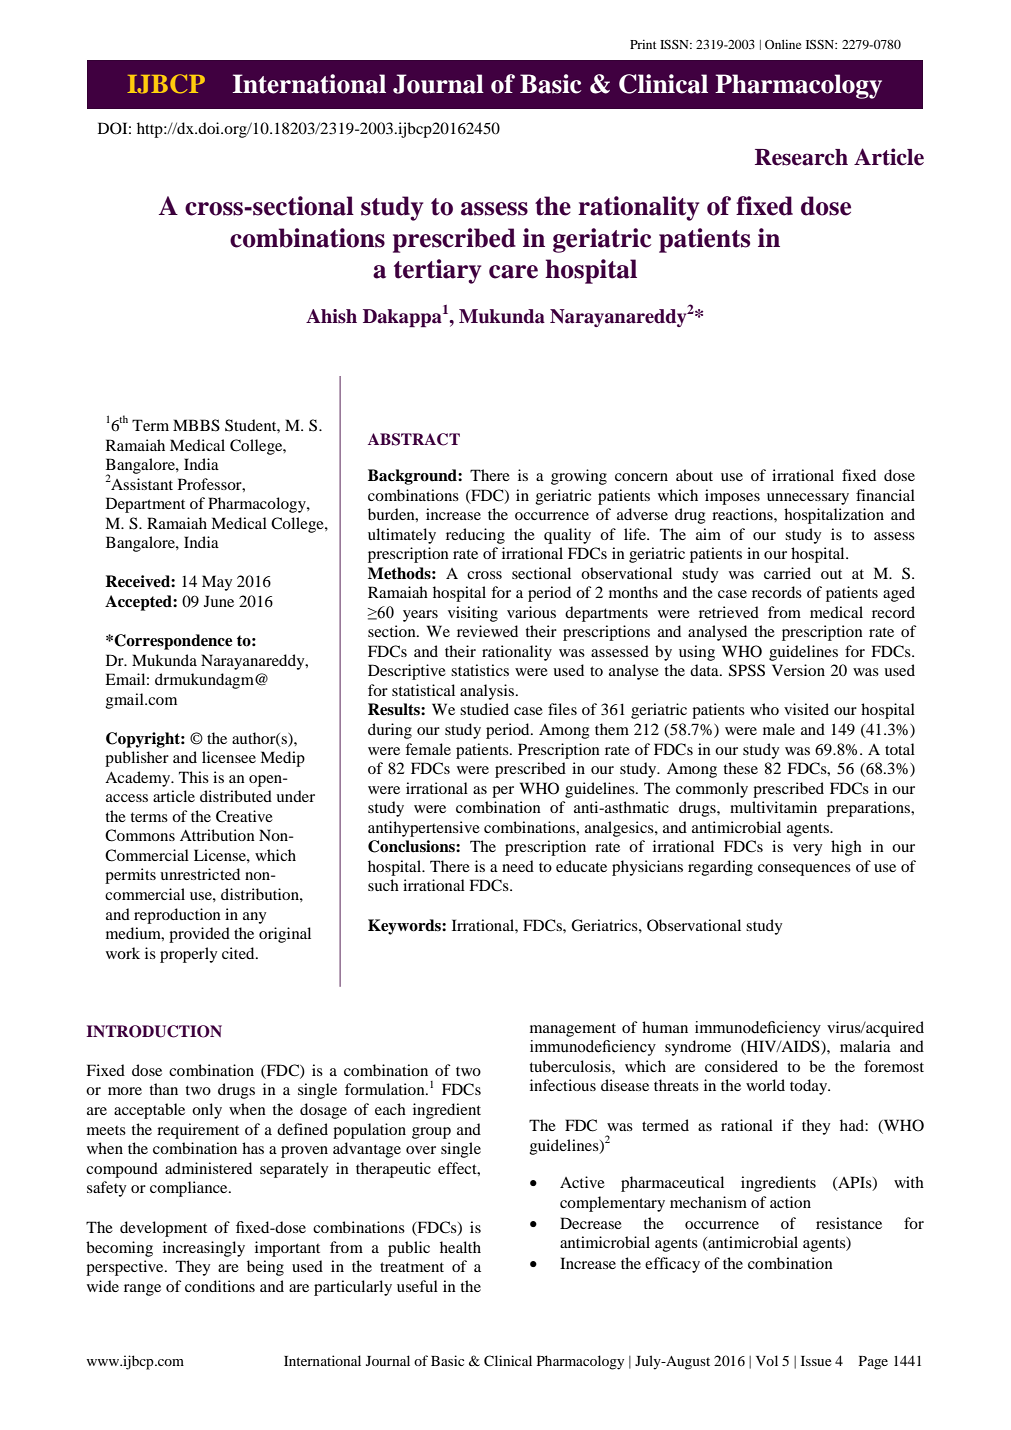 Image resolution: width=1011 pixels, height=1430 pixels. I want to click on visited, so click(806, 709).
